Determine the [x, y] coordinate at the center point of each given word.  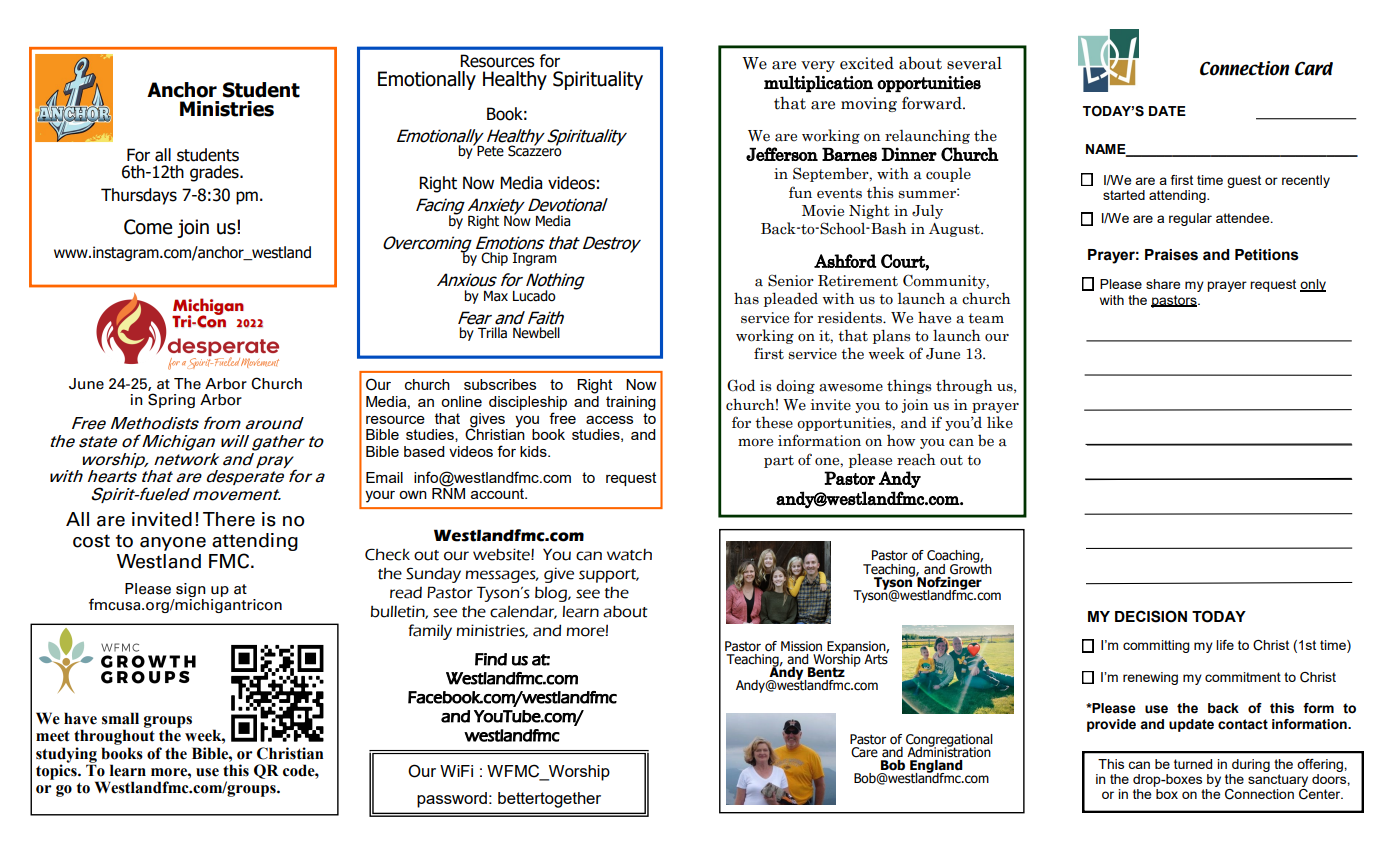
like [1000, 422]
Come [148, 227]
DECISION [1151, 616]
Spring [171, 400]
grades [215, 173]
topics [57, 771]
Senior [791, 280]
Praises [1171, 255]
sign [190, 591]
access [609, 420]
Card [1314, 68]
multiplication [818, 84]
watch [629, 555]
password [452, 800]
